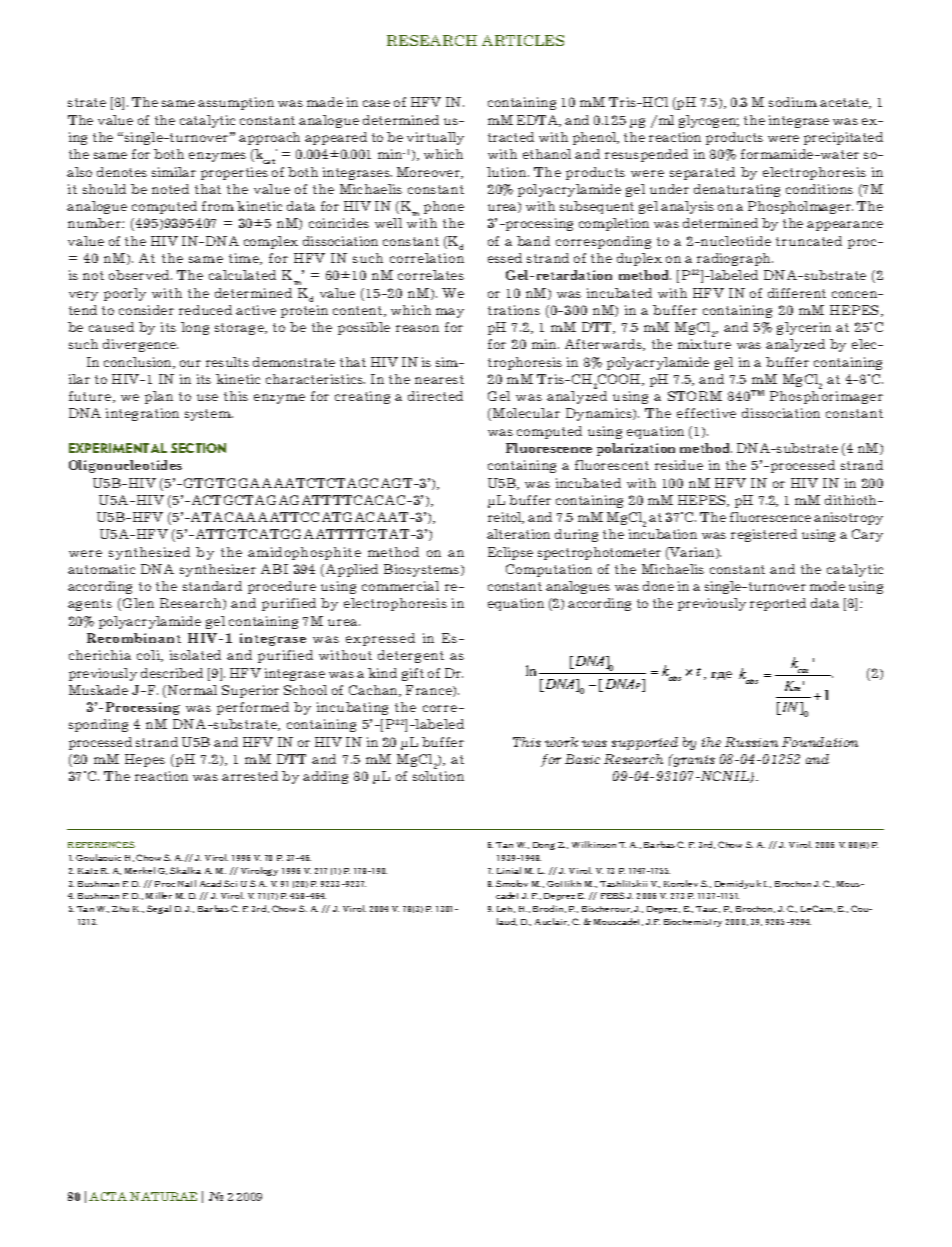 This page has height=1247, width=952. Describe the element at coordinates (523, 40) in the page. I see `ARTICLES` at that location.
